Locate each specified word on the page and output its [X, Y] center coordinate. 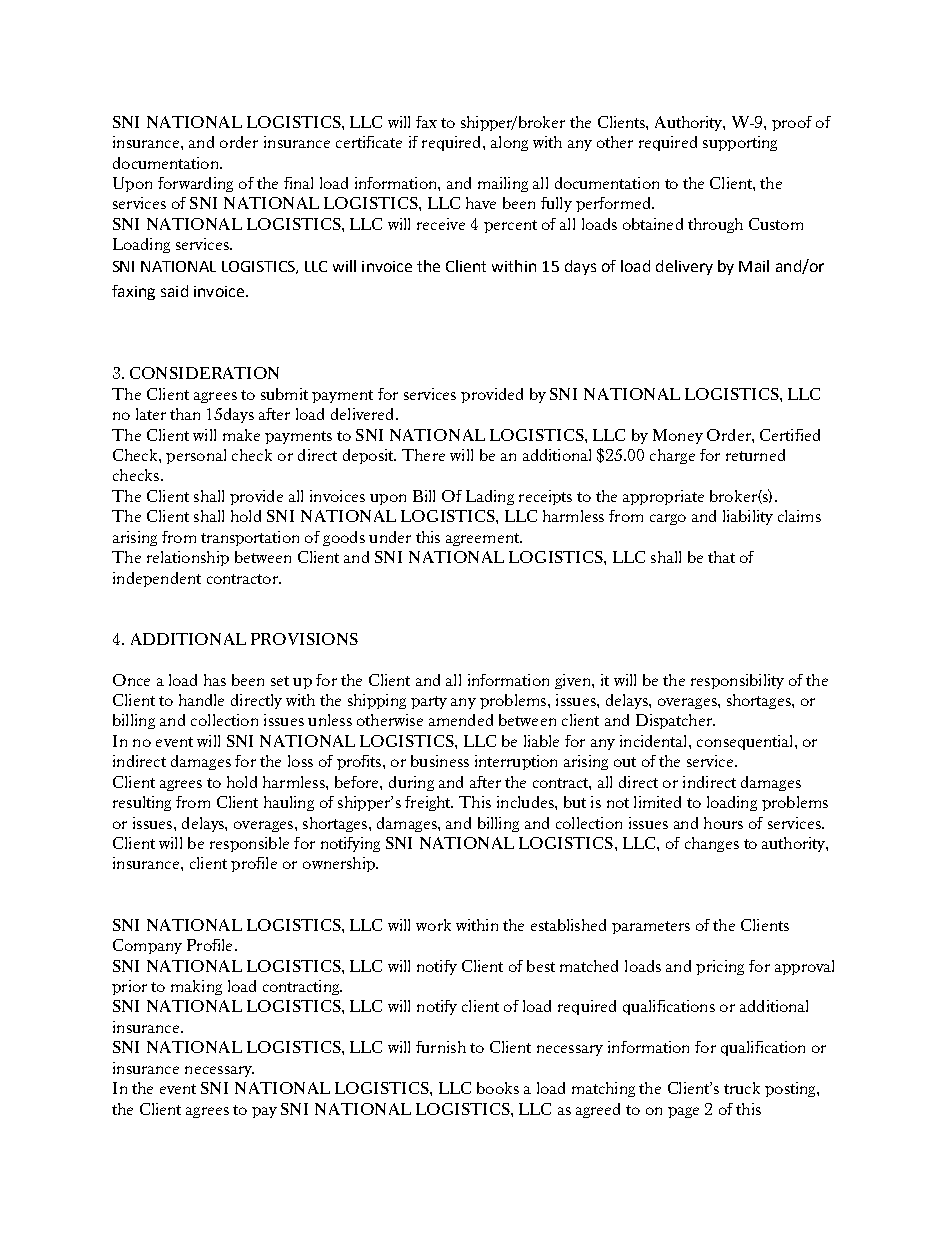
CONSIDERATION [204, 373]
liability [748, 517]
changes [712, 844]
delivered [364, 414]
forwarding [195, 184]
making [196, 987]
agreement [484, 539]
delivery [684, 267]
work [433, 925]
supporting [740, 143]
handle [201, 700]
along [509, 143]
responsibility [737, 681]
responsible [249, 844]
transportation [250, 538]
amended [461, 720]
